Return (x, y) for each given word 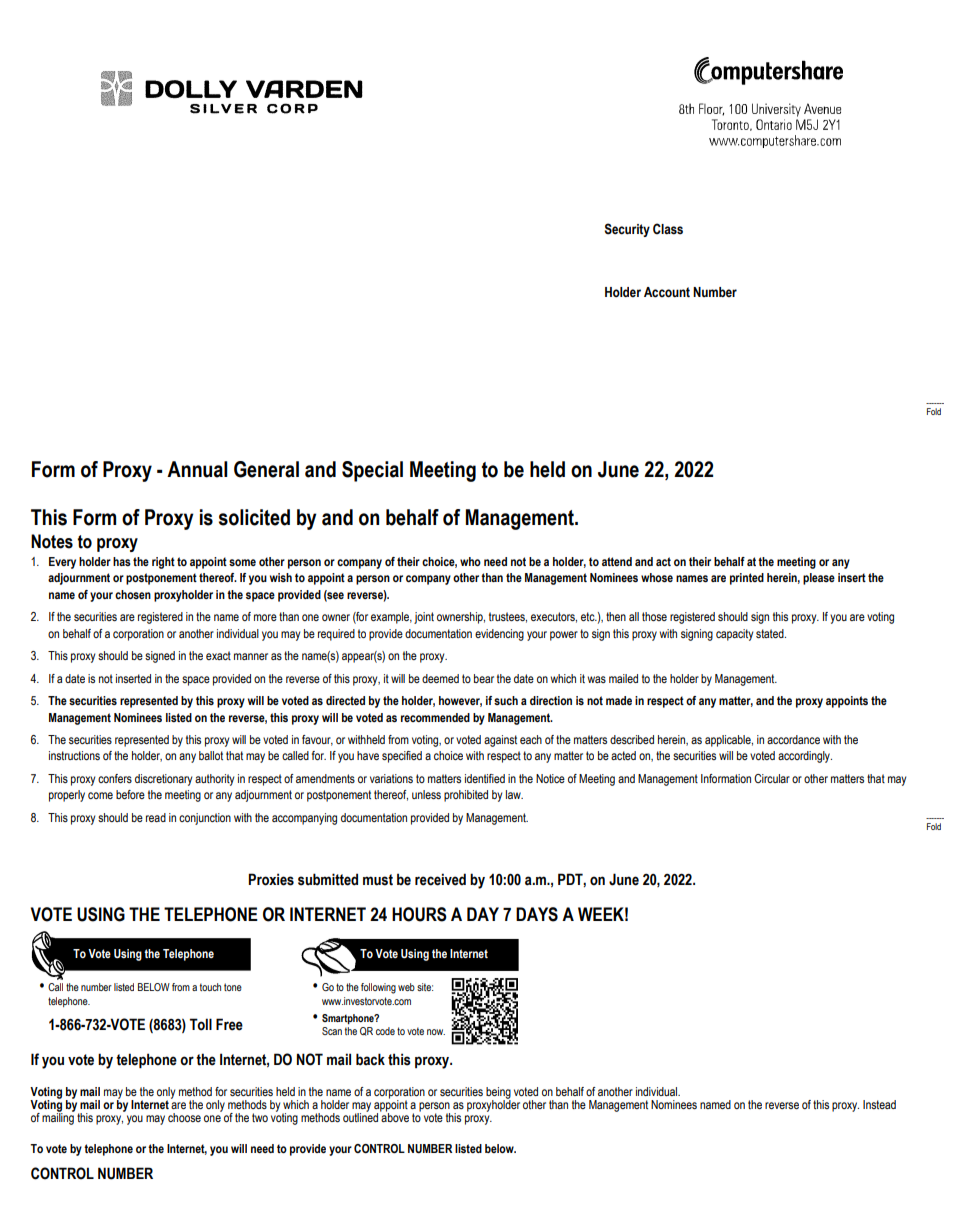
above (394, 1116)
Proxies (271, 879)
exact (218, 655)
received (440, 879)
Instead (879, 1104)
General (266, 469)
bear (484, 678)
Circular (772, 778)
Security (627, 230)
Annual (197, 469)
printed (747, 579)
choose (184, 1117)
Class (668, 229)
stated (771, 633)
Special (372, 471)
